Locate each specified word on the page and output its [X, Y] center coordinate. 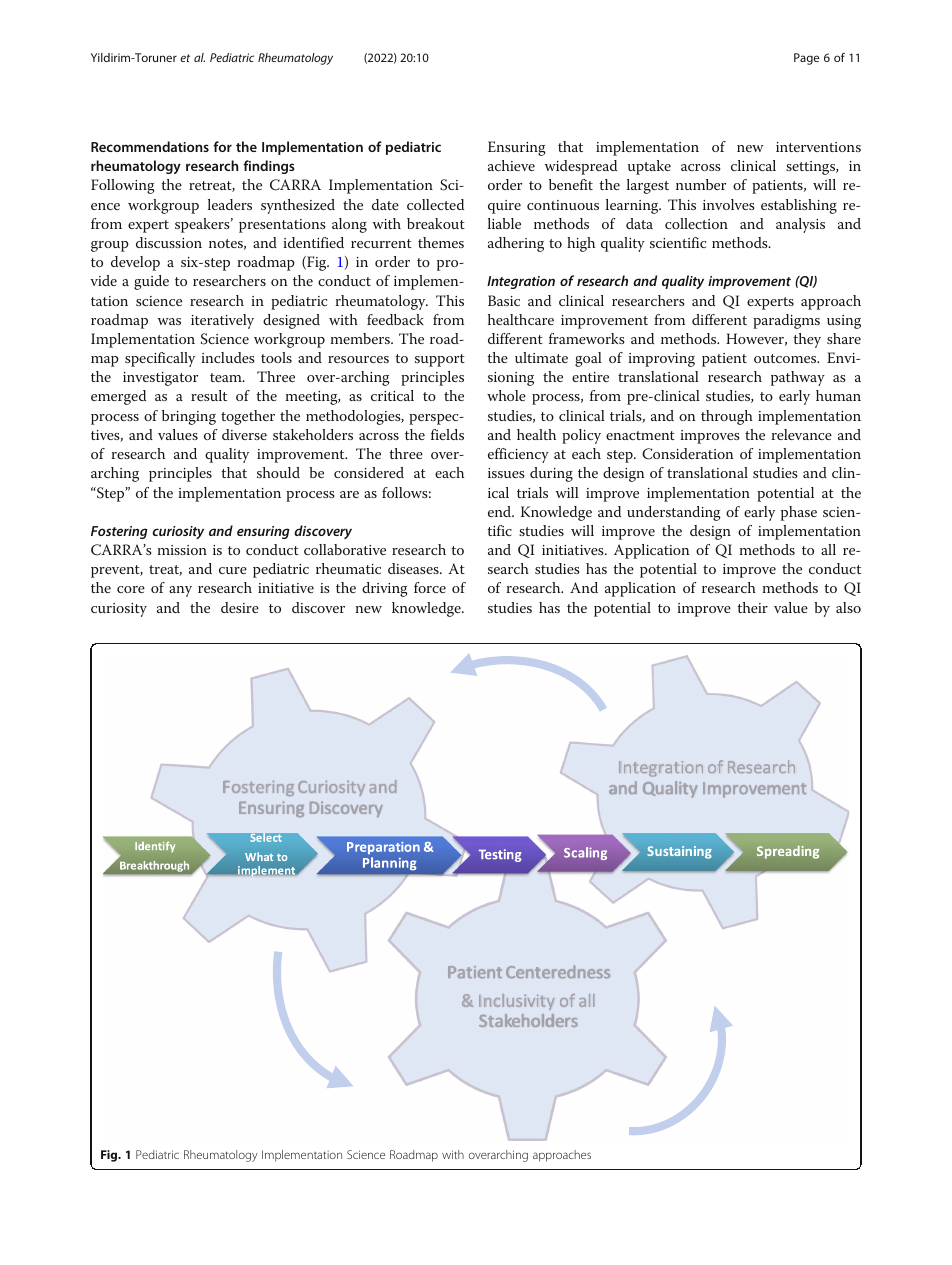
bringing [189, 417]
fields [447, 434]
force [430, 587]
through [727, 417]
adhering [516, 244]
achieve [511, 165]
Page [806, 59]
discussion [169, 242]
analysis [800, 225]
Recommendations [150, 146]
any [180, 591]
